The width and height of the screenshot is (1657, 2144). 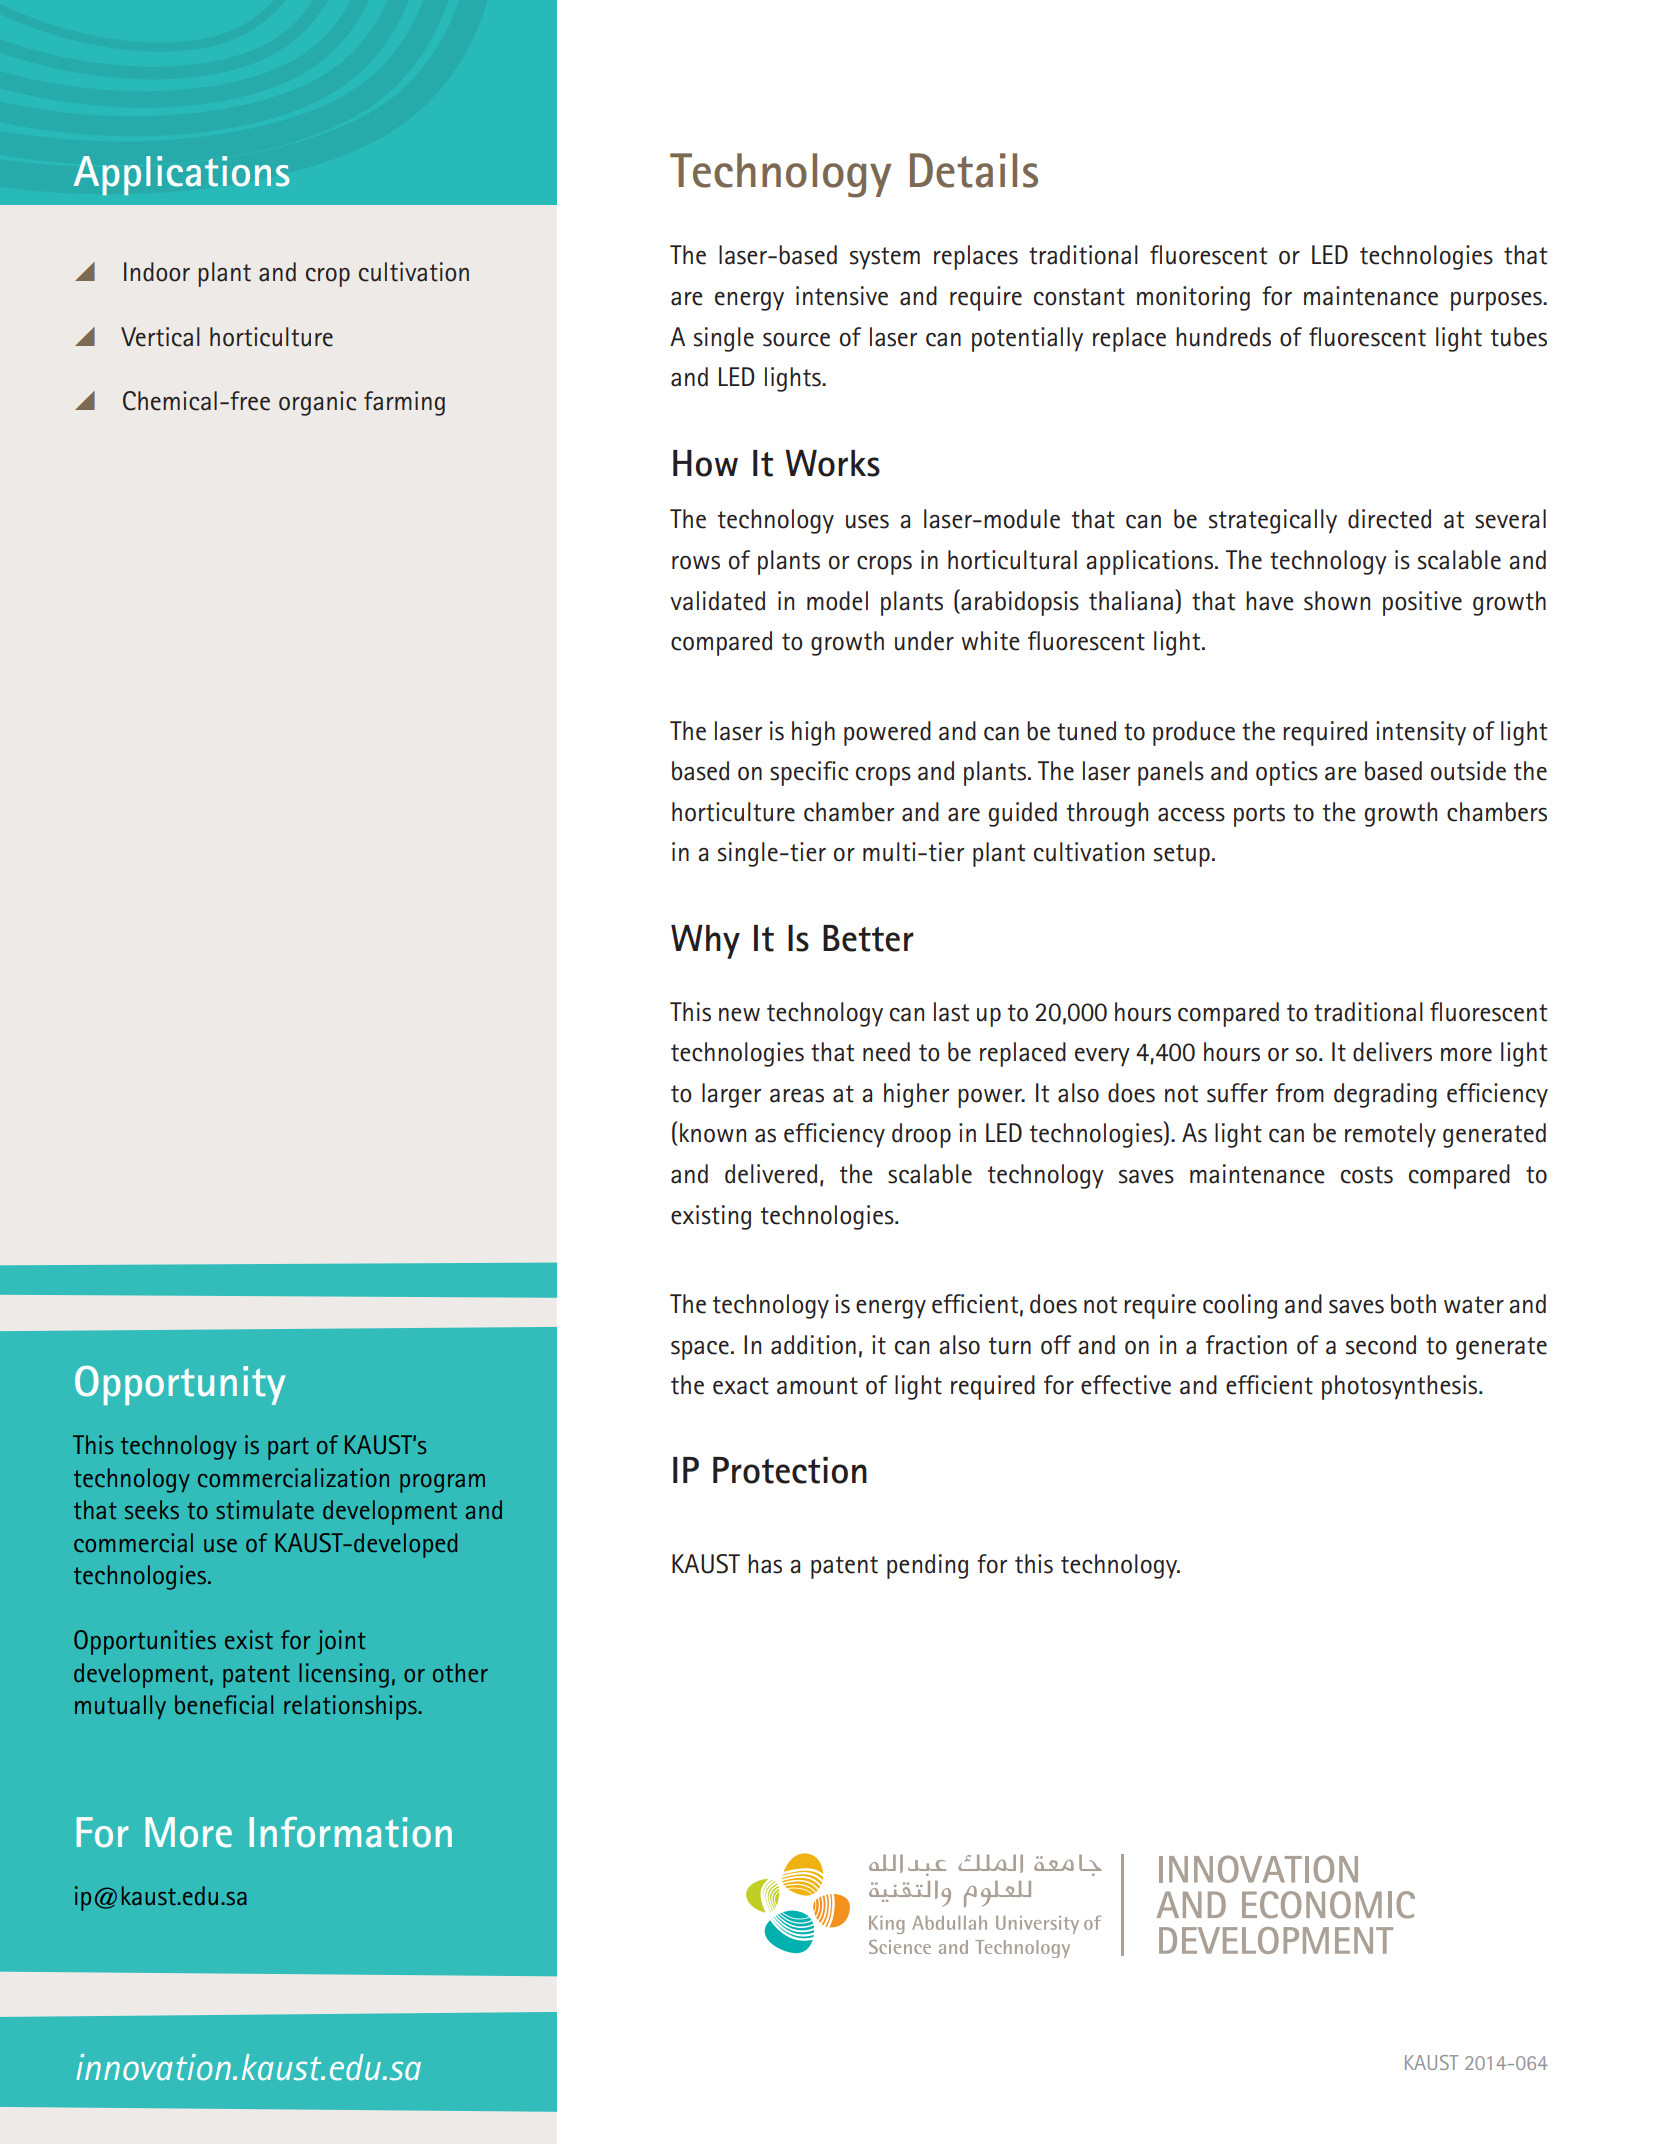 I want to click on has, so click(x=765, y=1564).
